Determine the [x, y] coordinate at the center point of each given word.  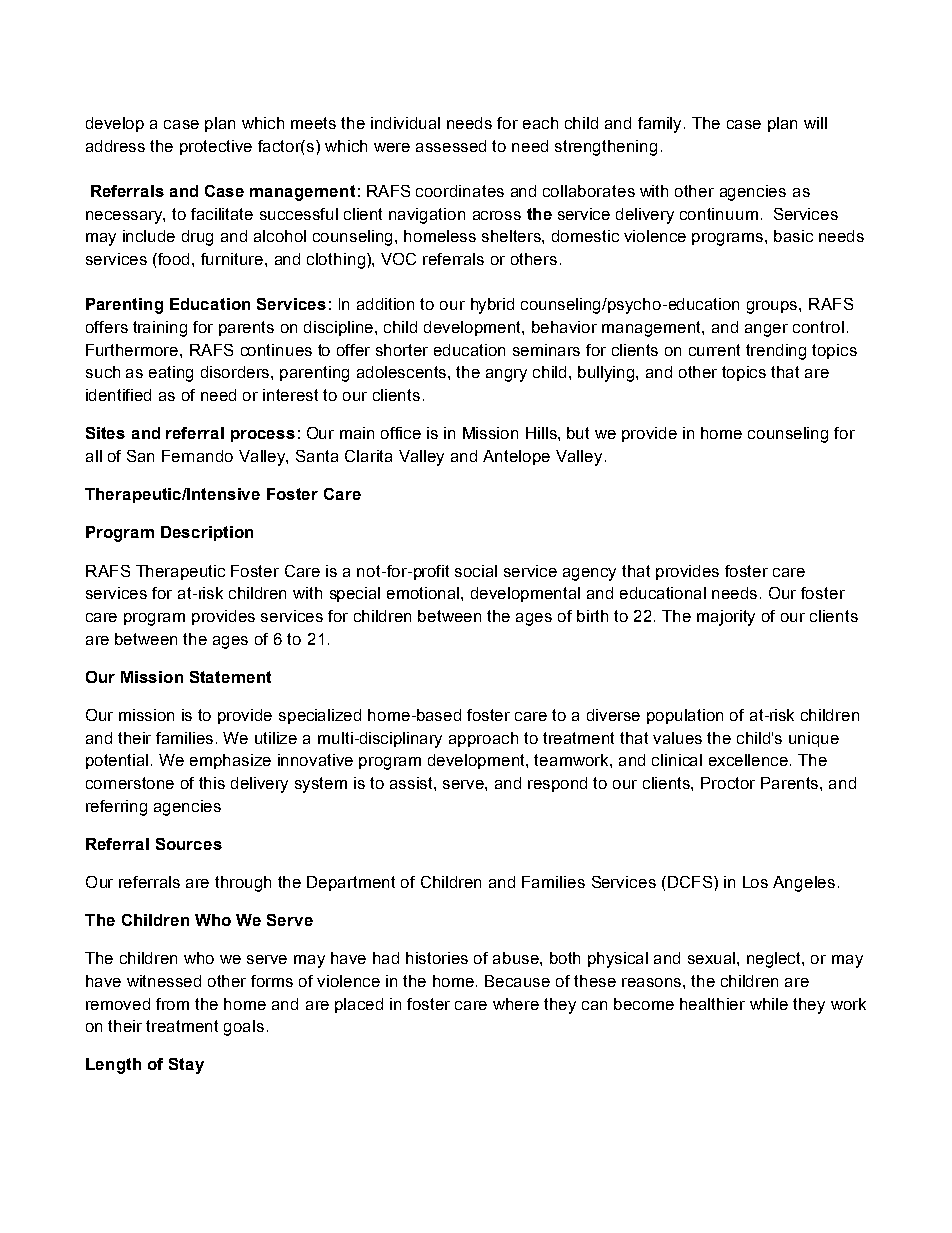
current [714, 350]
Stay [186, 1066]
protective [216, 147]
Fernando [197, 456]
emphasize [230, 761]
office [401, 433]
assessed [451, 146]
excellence [750, 760]
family [661, 125]
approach [483, 739]
